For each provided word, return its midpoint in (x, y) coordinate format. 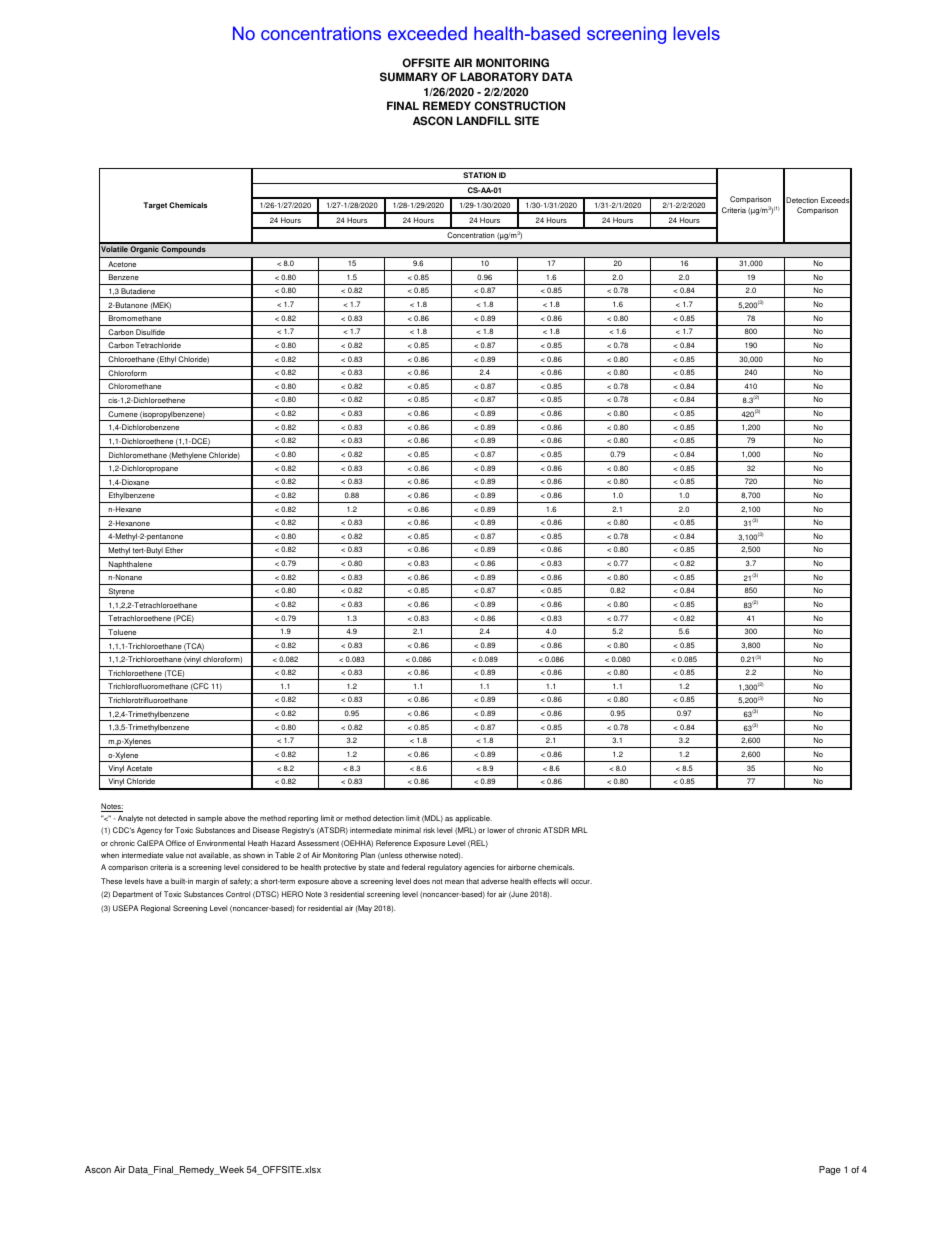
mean (454, 882)
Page (830, 1170)
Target (155, 206)
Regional (155, 909)
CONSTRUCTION (520, 106)
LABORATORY (499, 77)
